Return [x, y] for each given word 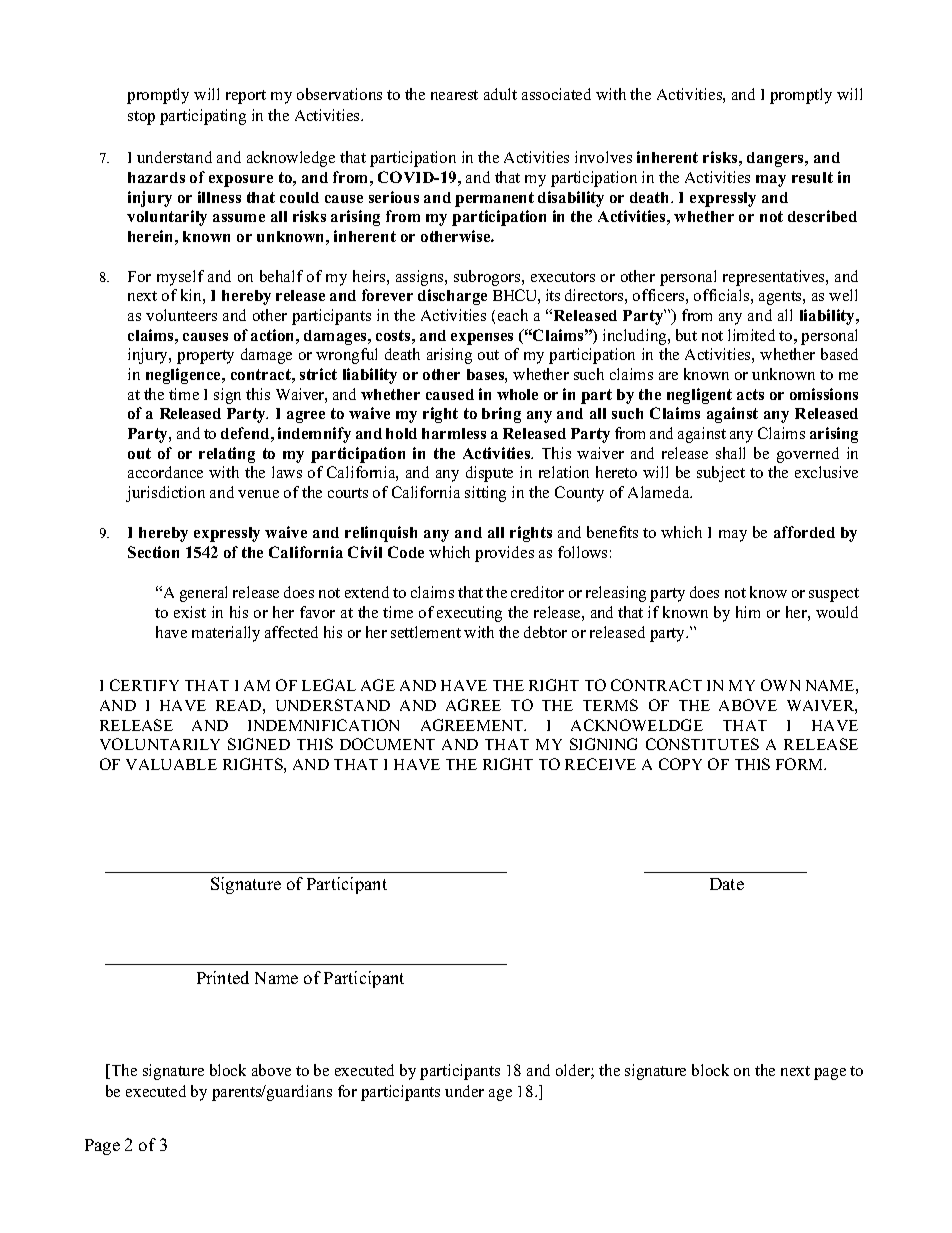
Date [727, 884]
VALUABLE [171, 764]
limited [751, 335]
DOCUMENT [387, 744]
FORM [801, 764]
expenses [482, 339]
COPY [680, 764]
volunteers [181, 315]
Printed [223, 977]
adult [500, 94]
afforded [804, 532]
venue [258, 494]
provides [504, 554]
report [246, 97]
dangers [777, 159]
